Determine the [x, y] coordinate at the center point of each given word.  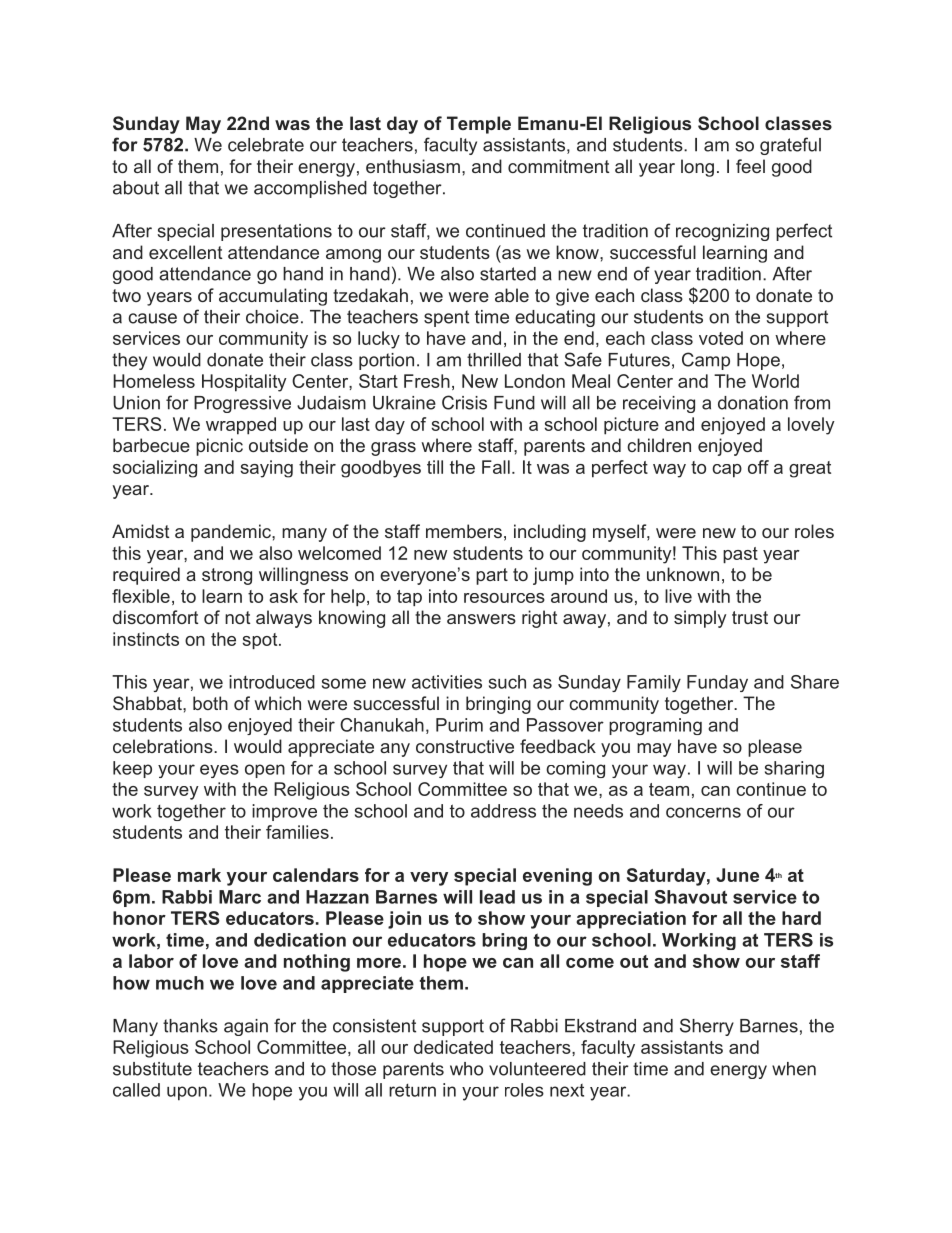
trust [750, 617]
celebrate [266, 145]
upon [187, 1093]
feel [750, 166]
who [466, 1069]
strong [227, 576]
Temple [479, 125]
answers [481, 619]
